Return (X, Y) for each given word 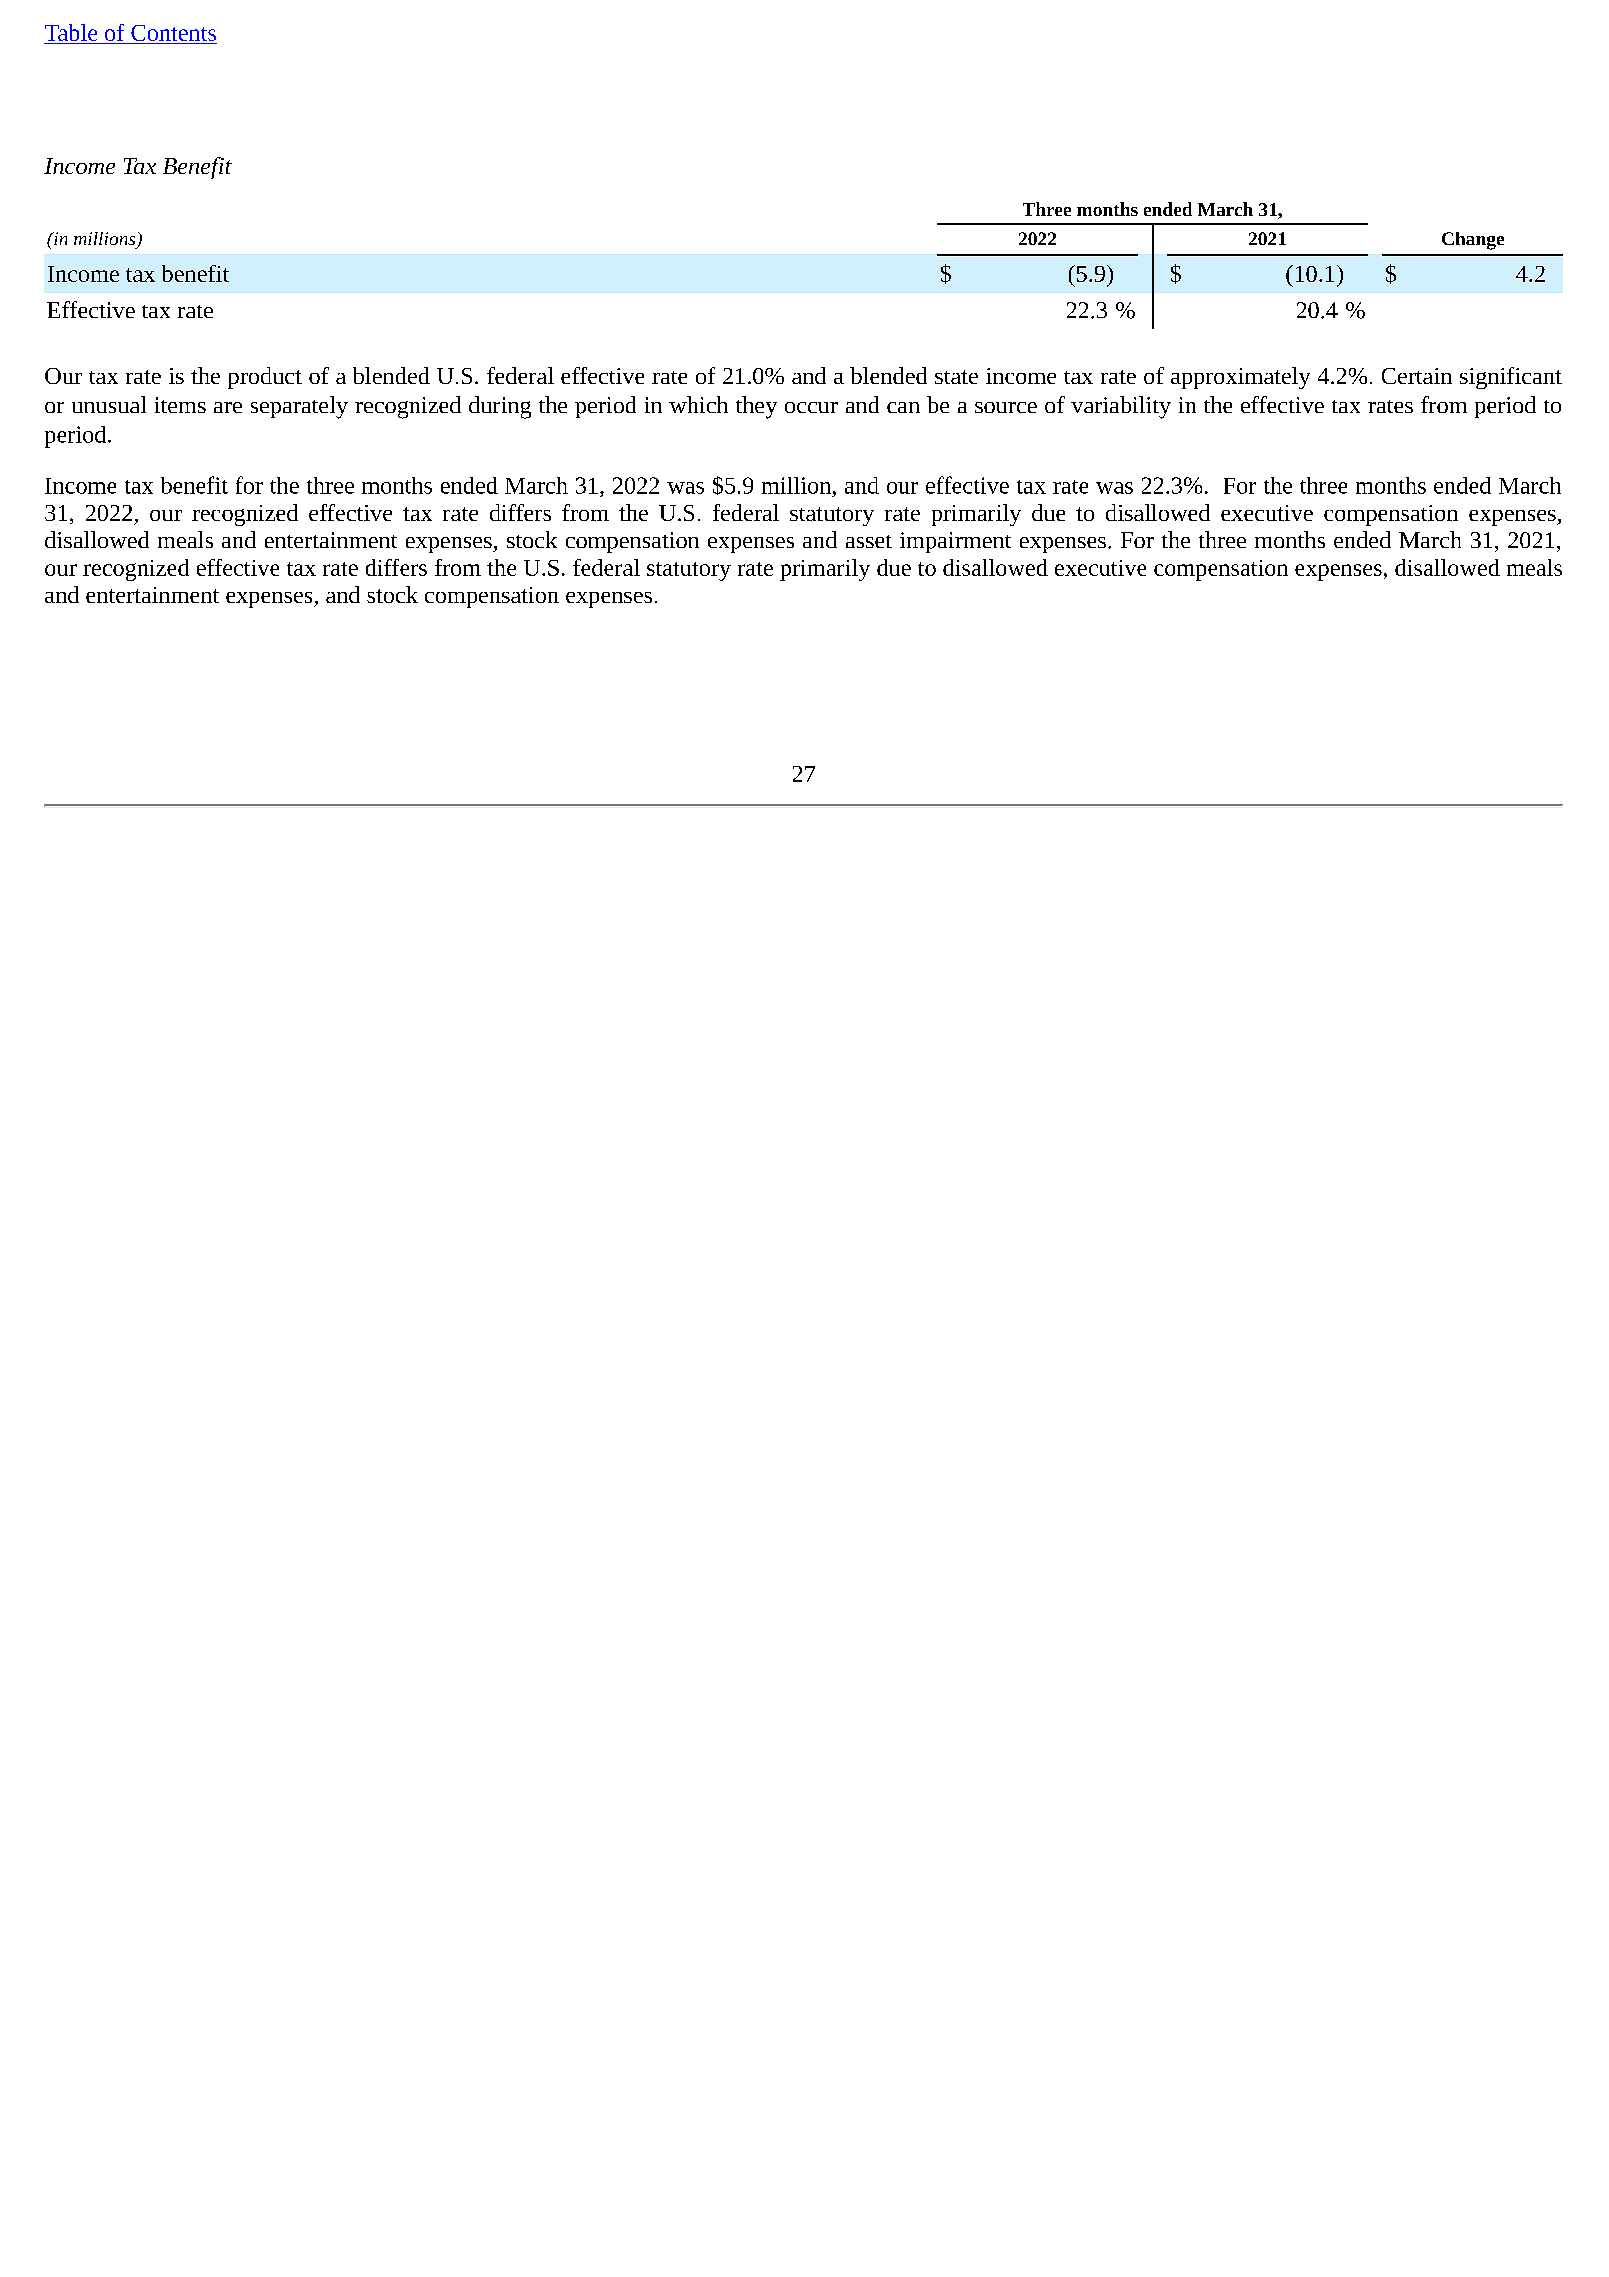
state (956, 377)
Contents (173, 34)
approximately (1240, 378)
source (1006, 407)
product (265, 378)
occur (811, 407)
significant (1511, 378)
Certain (1417, 376)
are (228, 407)
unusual (109, 404)
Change (1473, 241)
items (180, 405)
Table (72, 34)
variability (1121, 407)
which (698, 404)
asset (869, 541)
